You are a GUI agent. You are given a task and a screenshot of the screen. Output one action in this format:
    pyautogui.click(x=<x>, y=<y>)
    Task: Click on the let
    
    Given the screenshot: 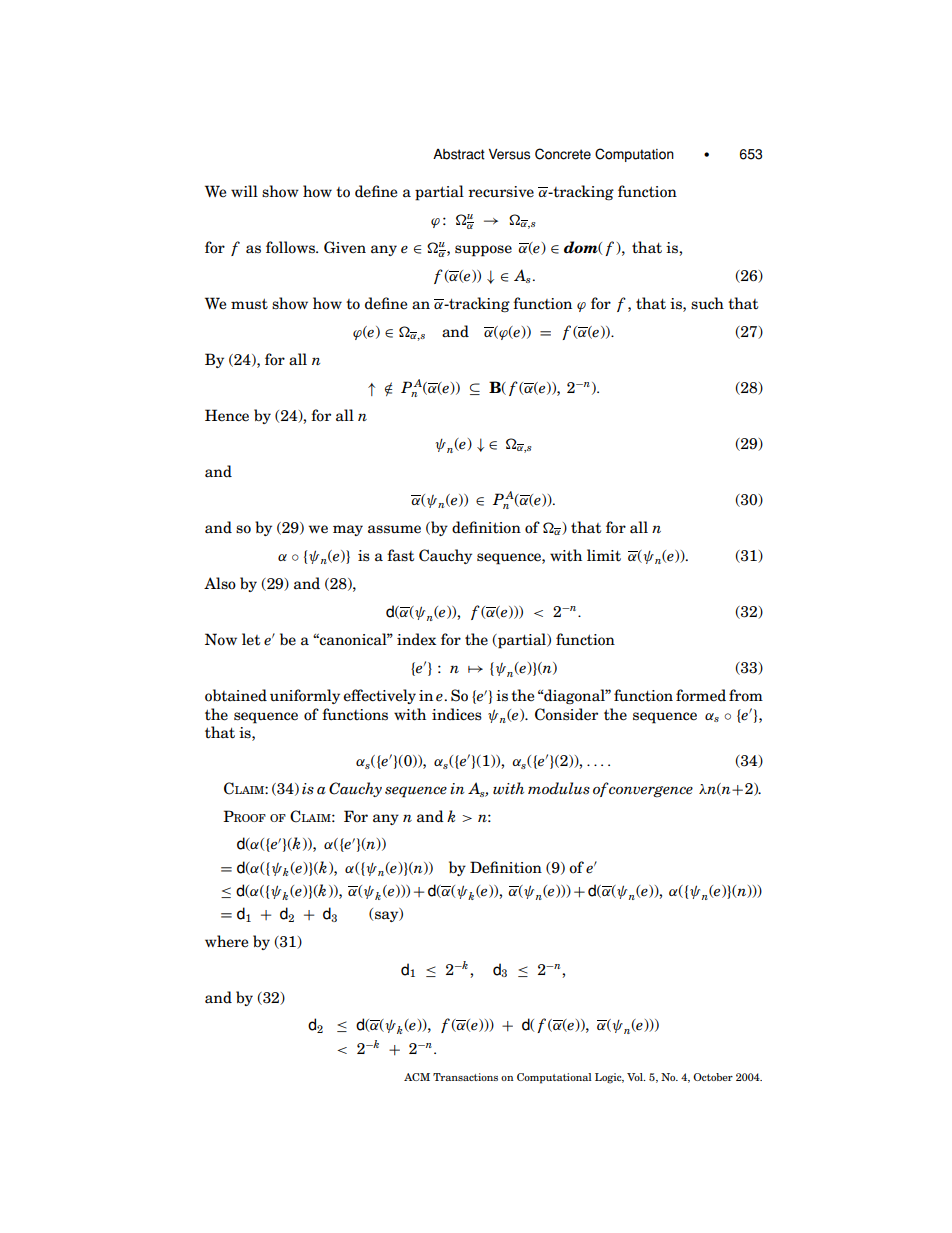 What is the action you would take?
    pyautogui.click(x=251, y=639)
